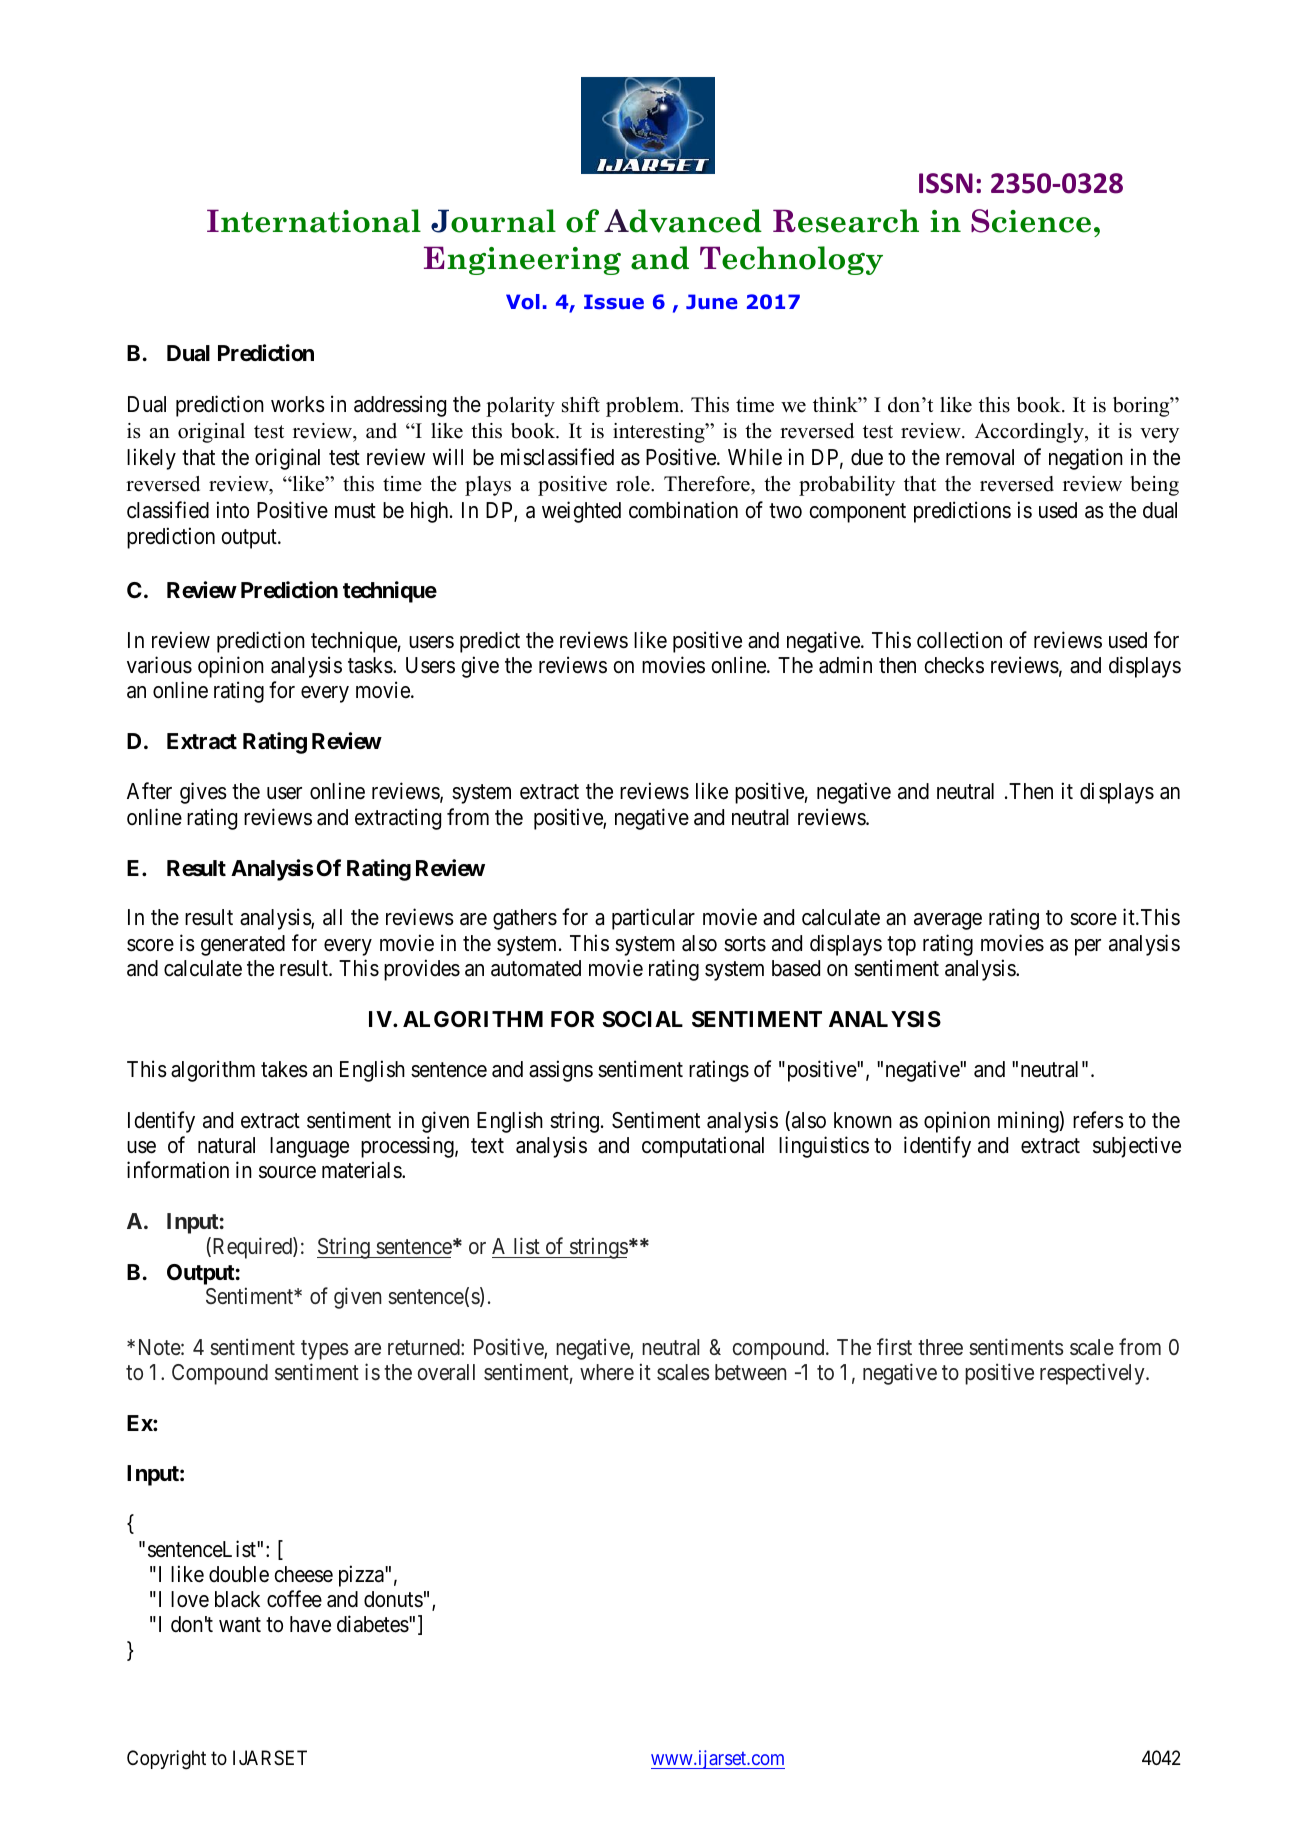  I want to click on checks, so click(954, 665).
